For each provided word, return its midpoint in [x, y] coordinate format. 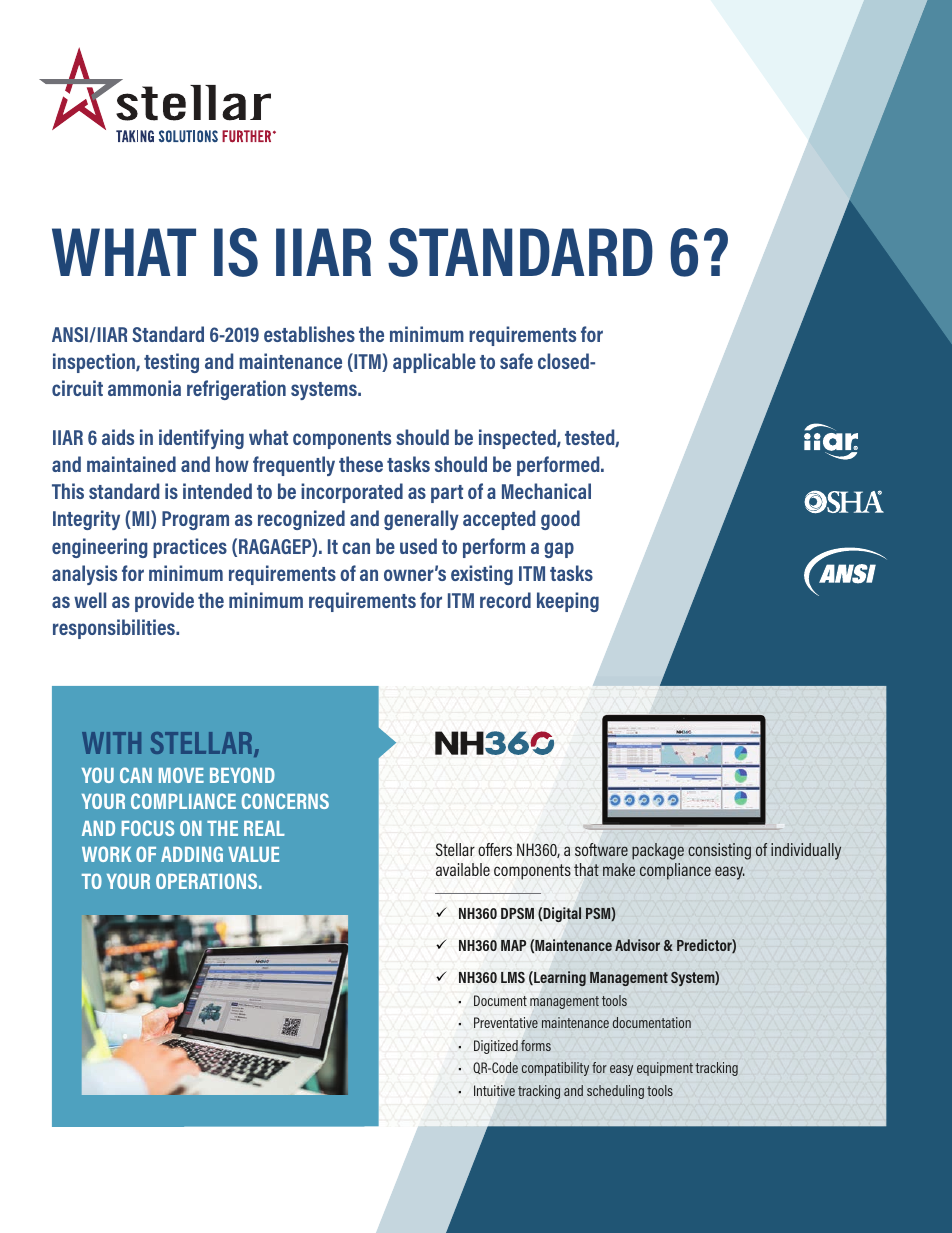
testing [171, 363]
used [418, 546]
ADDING [192, 854]
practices [190, 548]
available [463, 869]
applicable [434, 363]
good [560, 520]
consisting [719, 851]
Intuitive [494, 1090]
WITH [111, 743]
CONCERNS [285, 801]
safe [516, 361]
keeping [568, 602]
